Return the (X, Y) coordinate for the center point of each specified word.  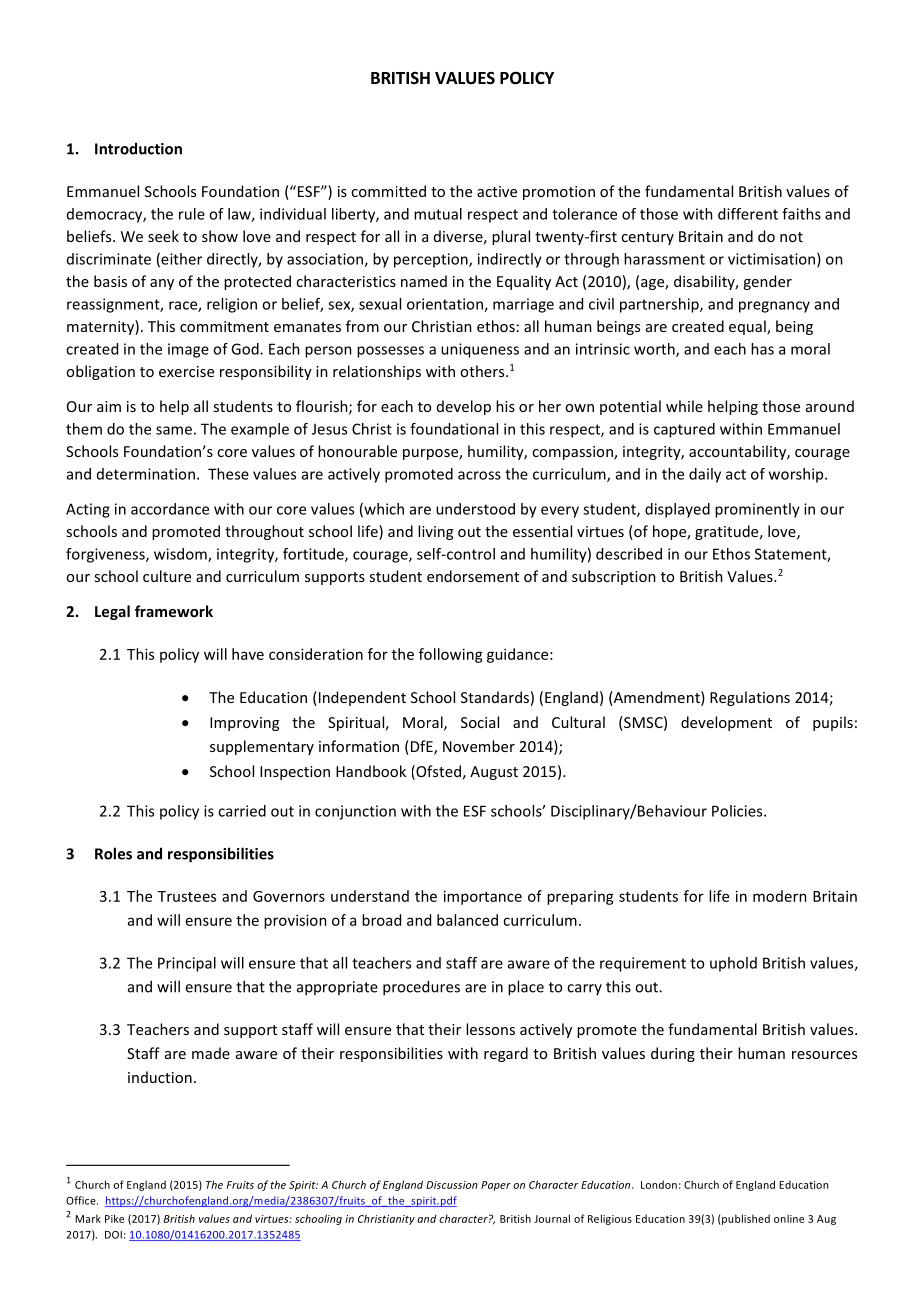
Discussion (452, 1185)
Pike (114, 1218)
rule (192, 214)
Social (480, 722)
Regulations (750, 698)
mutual (438, 214)
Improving (244, 724)
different (748, 214)
